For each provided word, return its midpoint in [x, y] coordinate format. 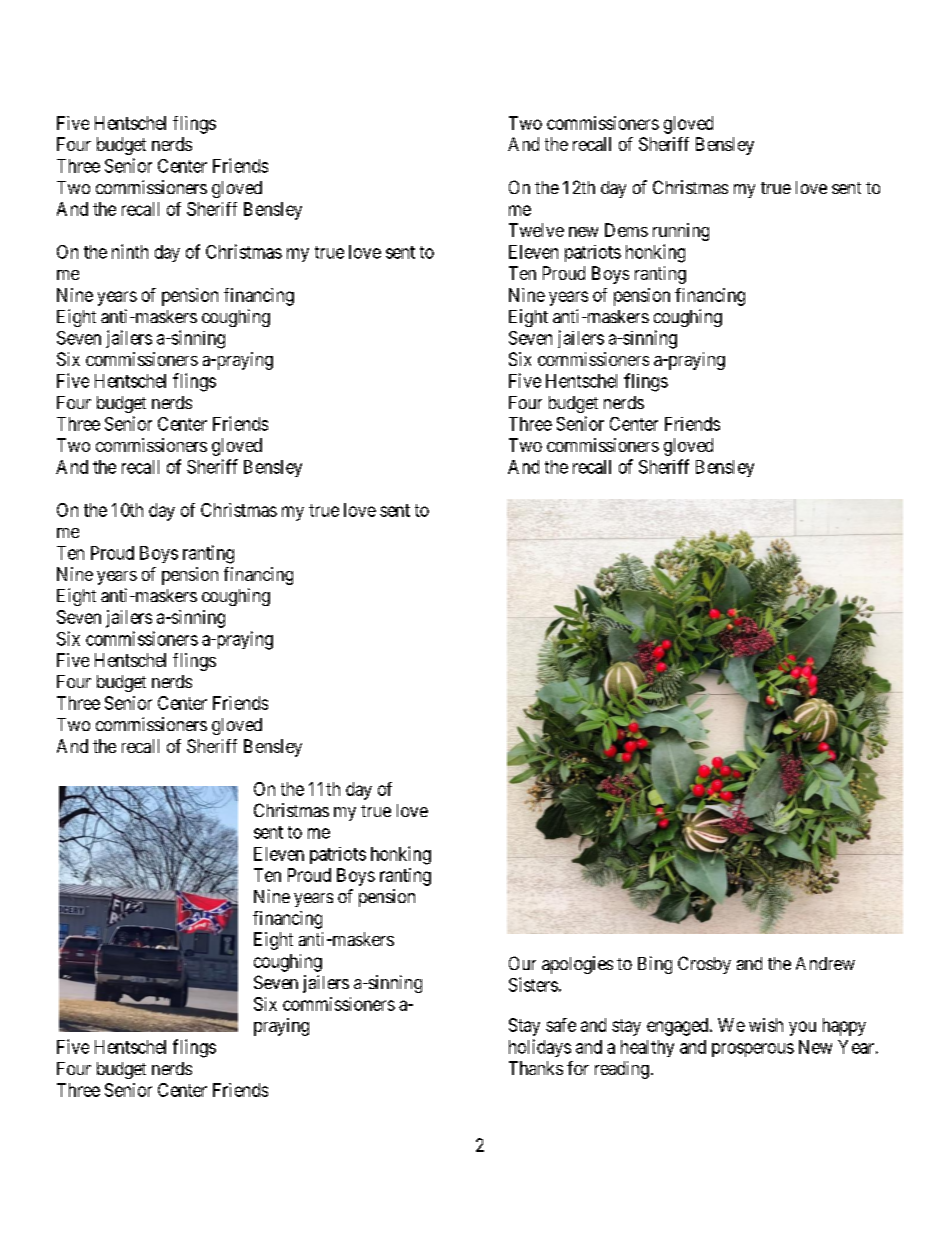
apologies [577, 965]
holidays [540, 1048]
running [681, 232]
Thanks [536, 1068]
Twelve [536, 230]
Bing [655, 965]
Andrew [825, 963]
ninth [130, 251]
